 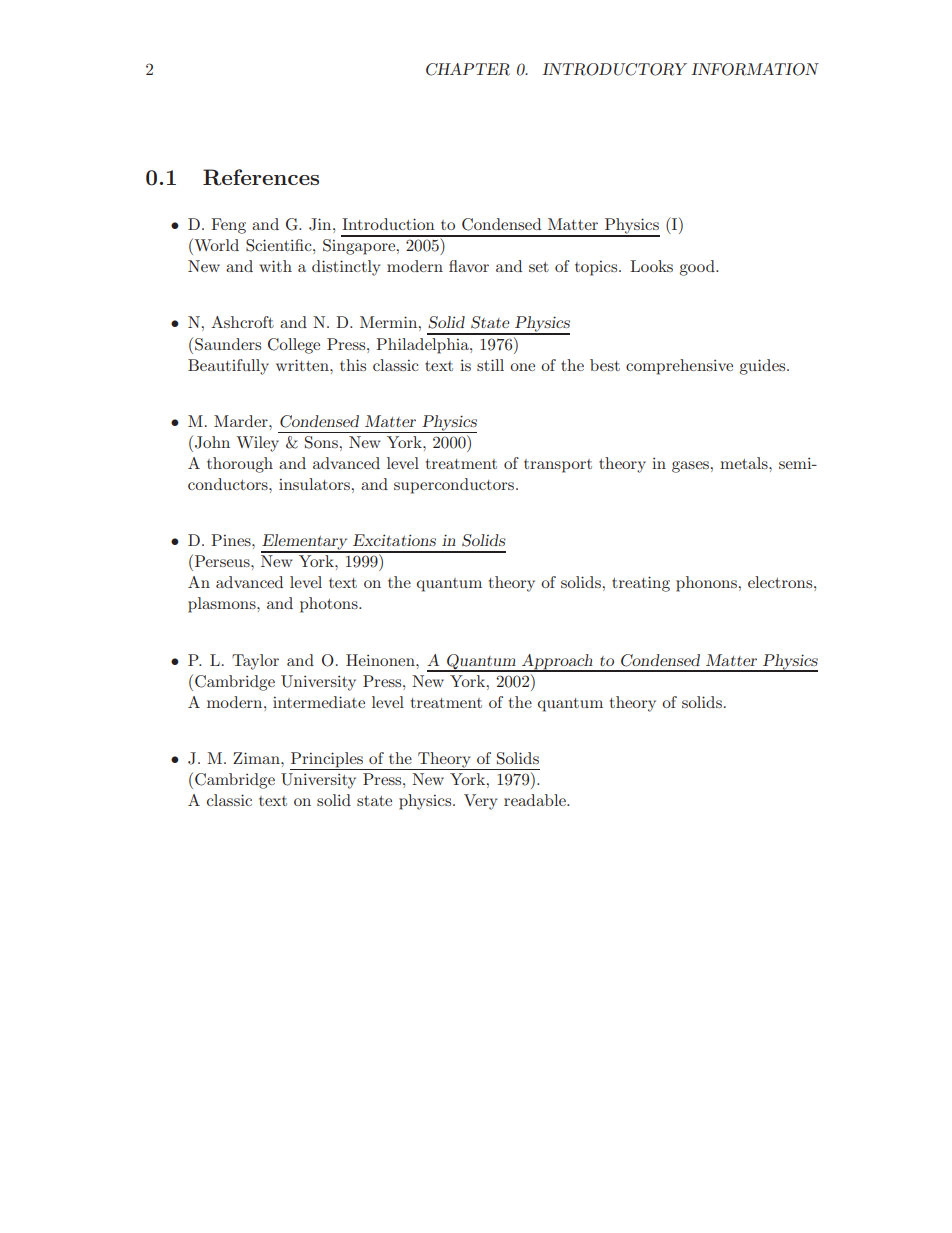 What do you see at coordinates (468, 69) in the image?
I see `CHAPTER` at bounding box center [468, 69].
